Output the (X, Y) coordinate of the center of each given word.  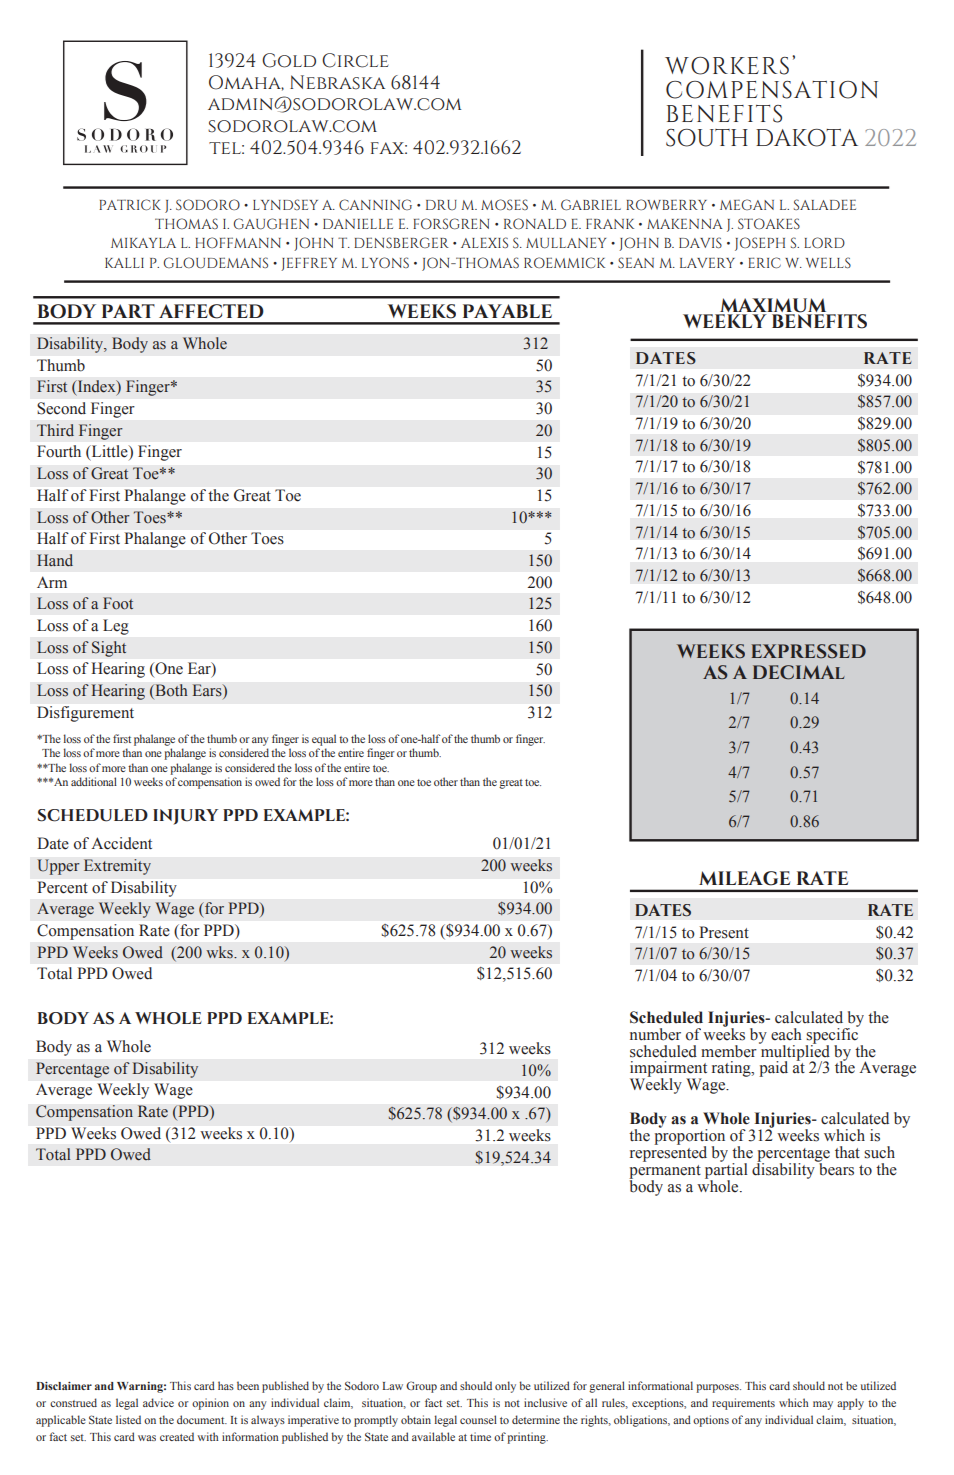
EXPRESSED (809, 651)
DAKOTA (807, 138)
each (786, 1034)
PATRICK (130, 204)
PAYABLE (507, 311)
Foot (118, 603)
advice (158, 1402)
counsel (478, 1419)
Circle (355, 60)
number (655, 1034)
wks (220, 952)
